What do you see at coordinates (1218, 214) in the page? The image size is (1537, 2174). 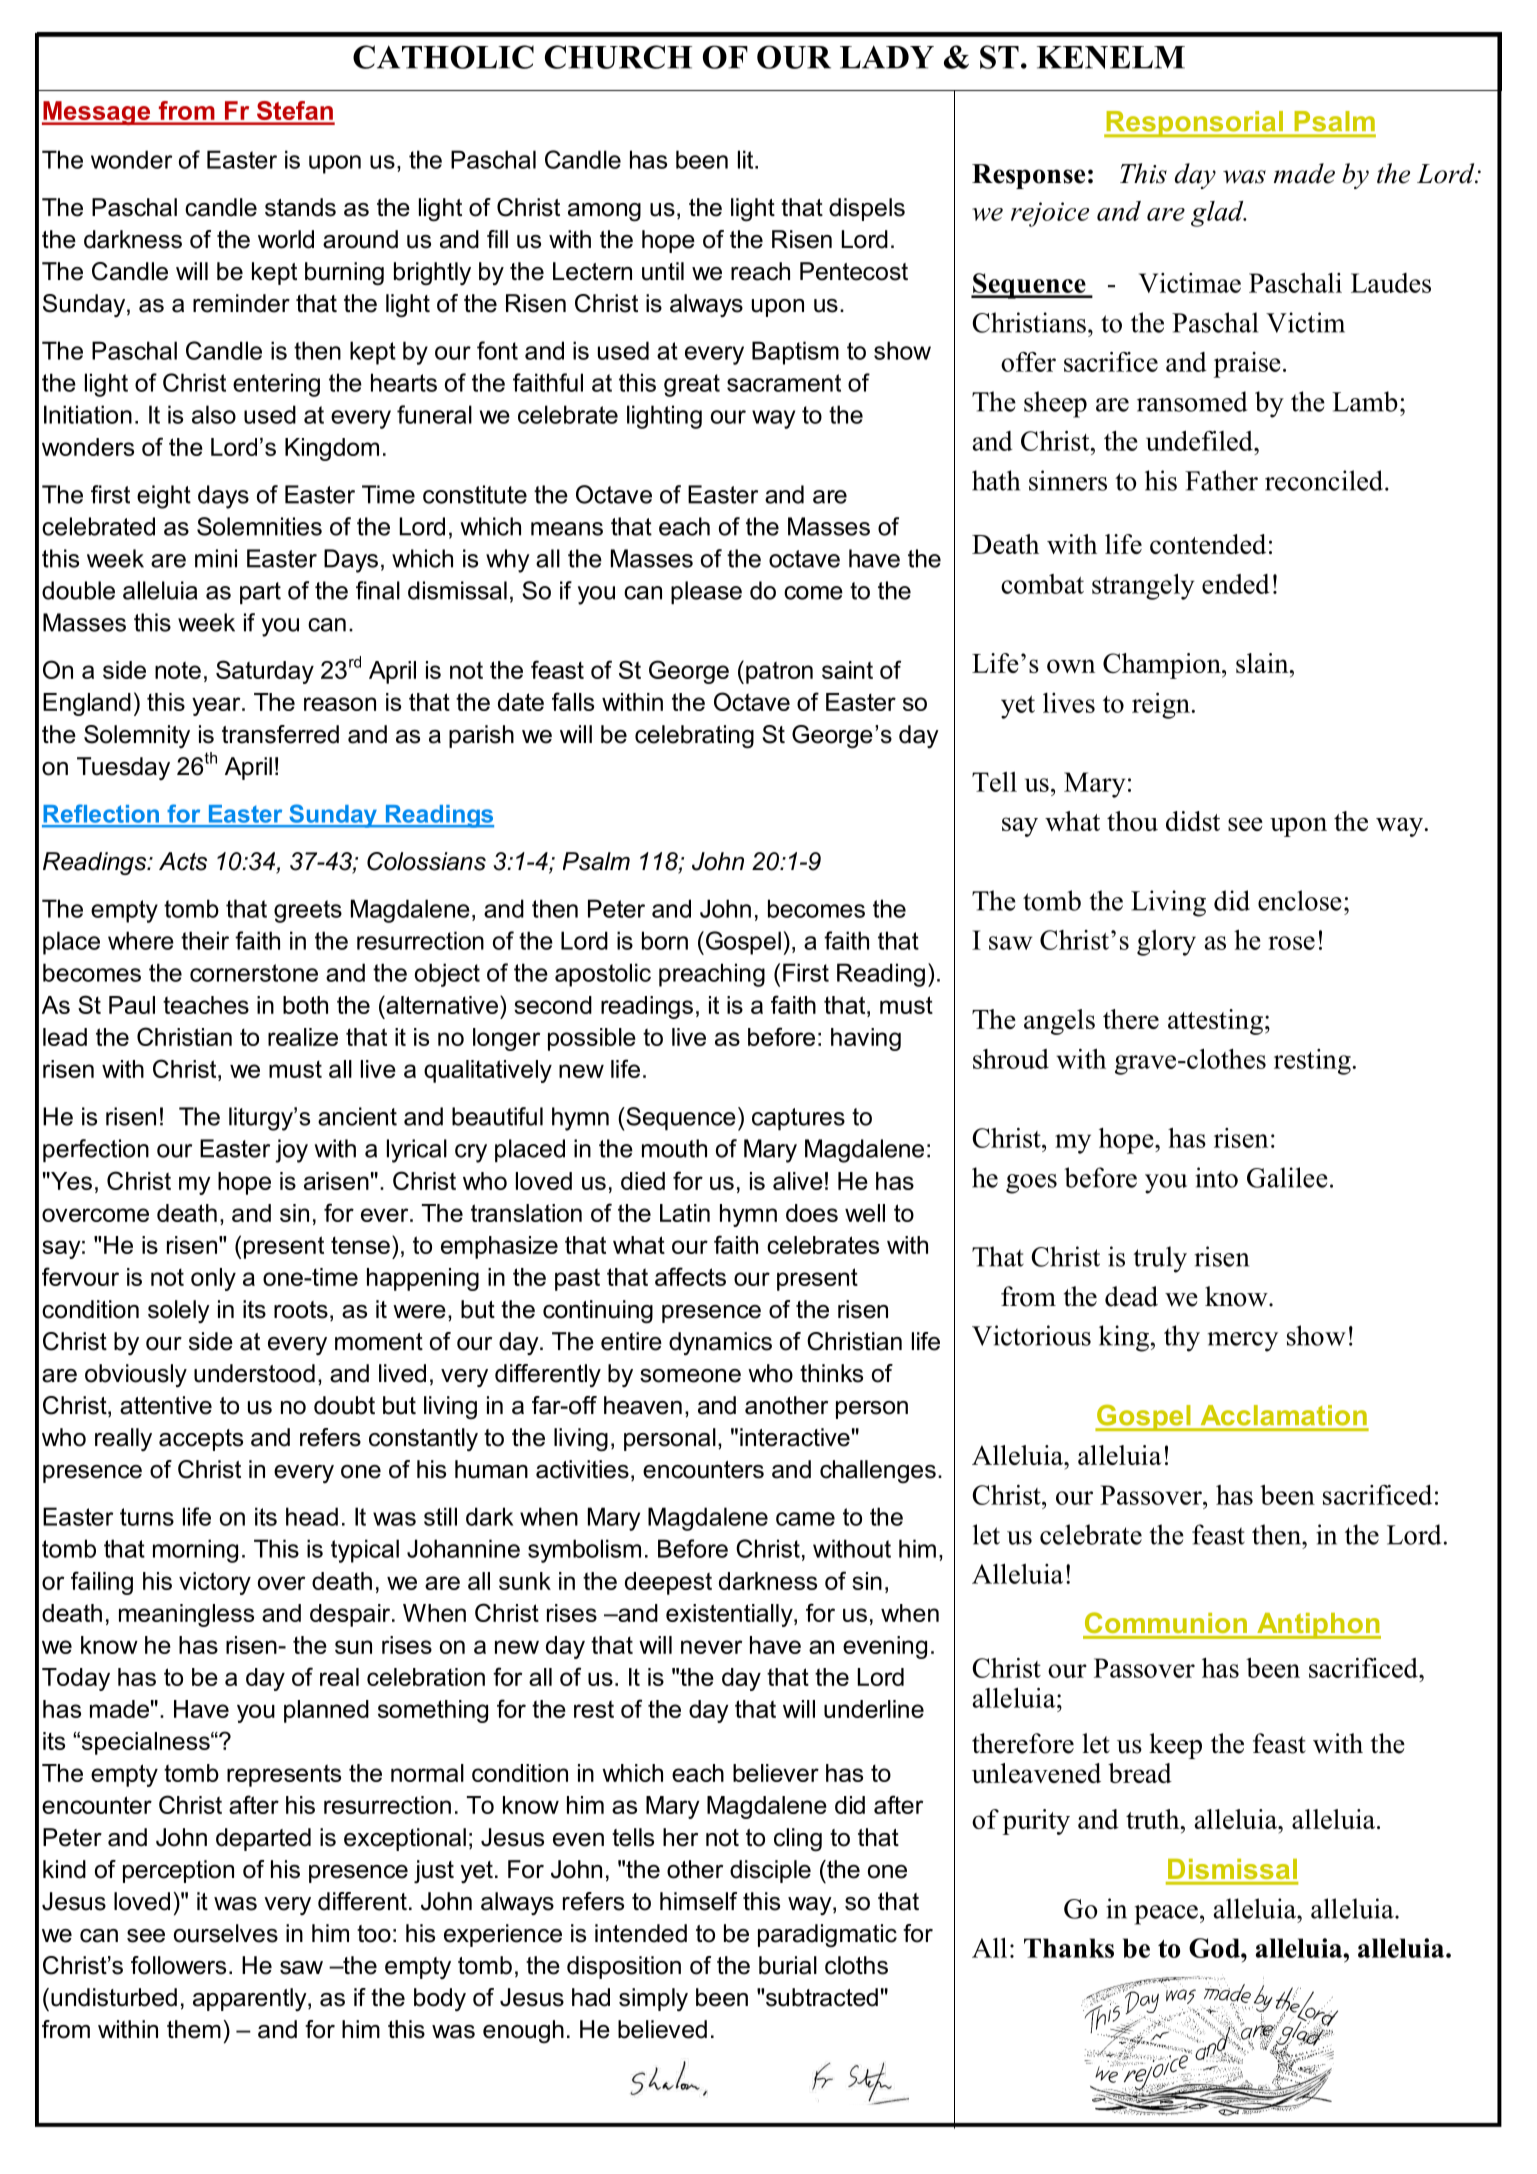 I see `glad` at bounding box center [1218, 214].
